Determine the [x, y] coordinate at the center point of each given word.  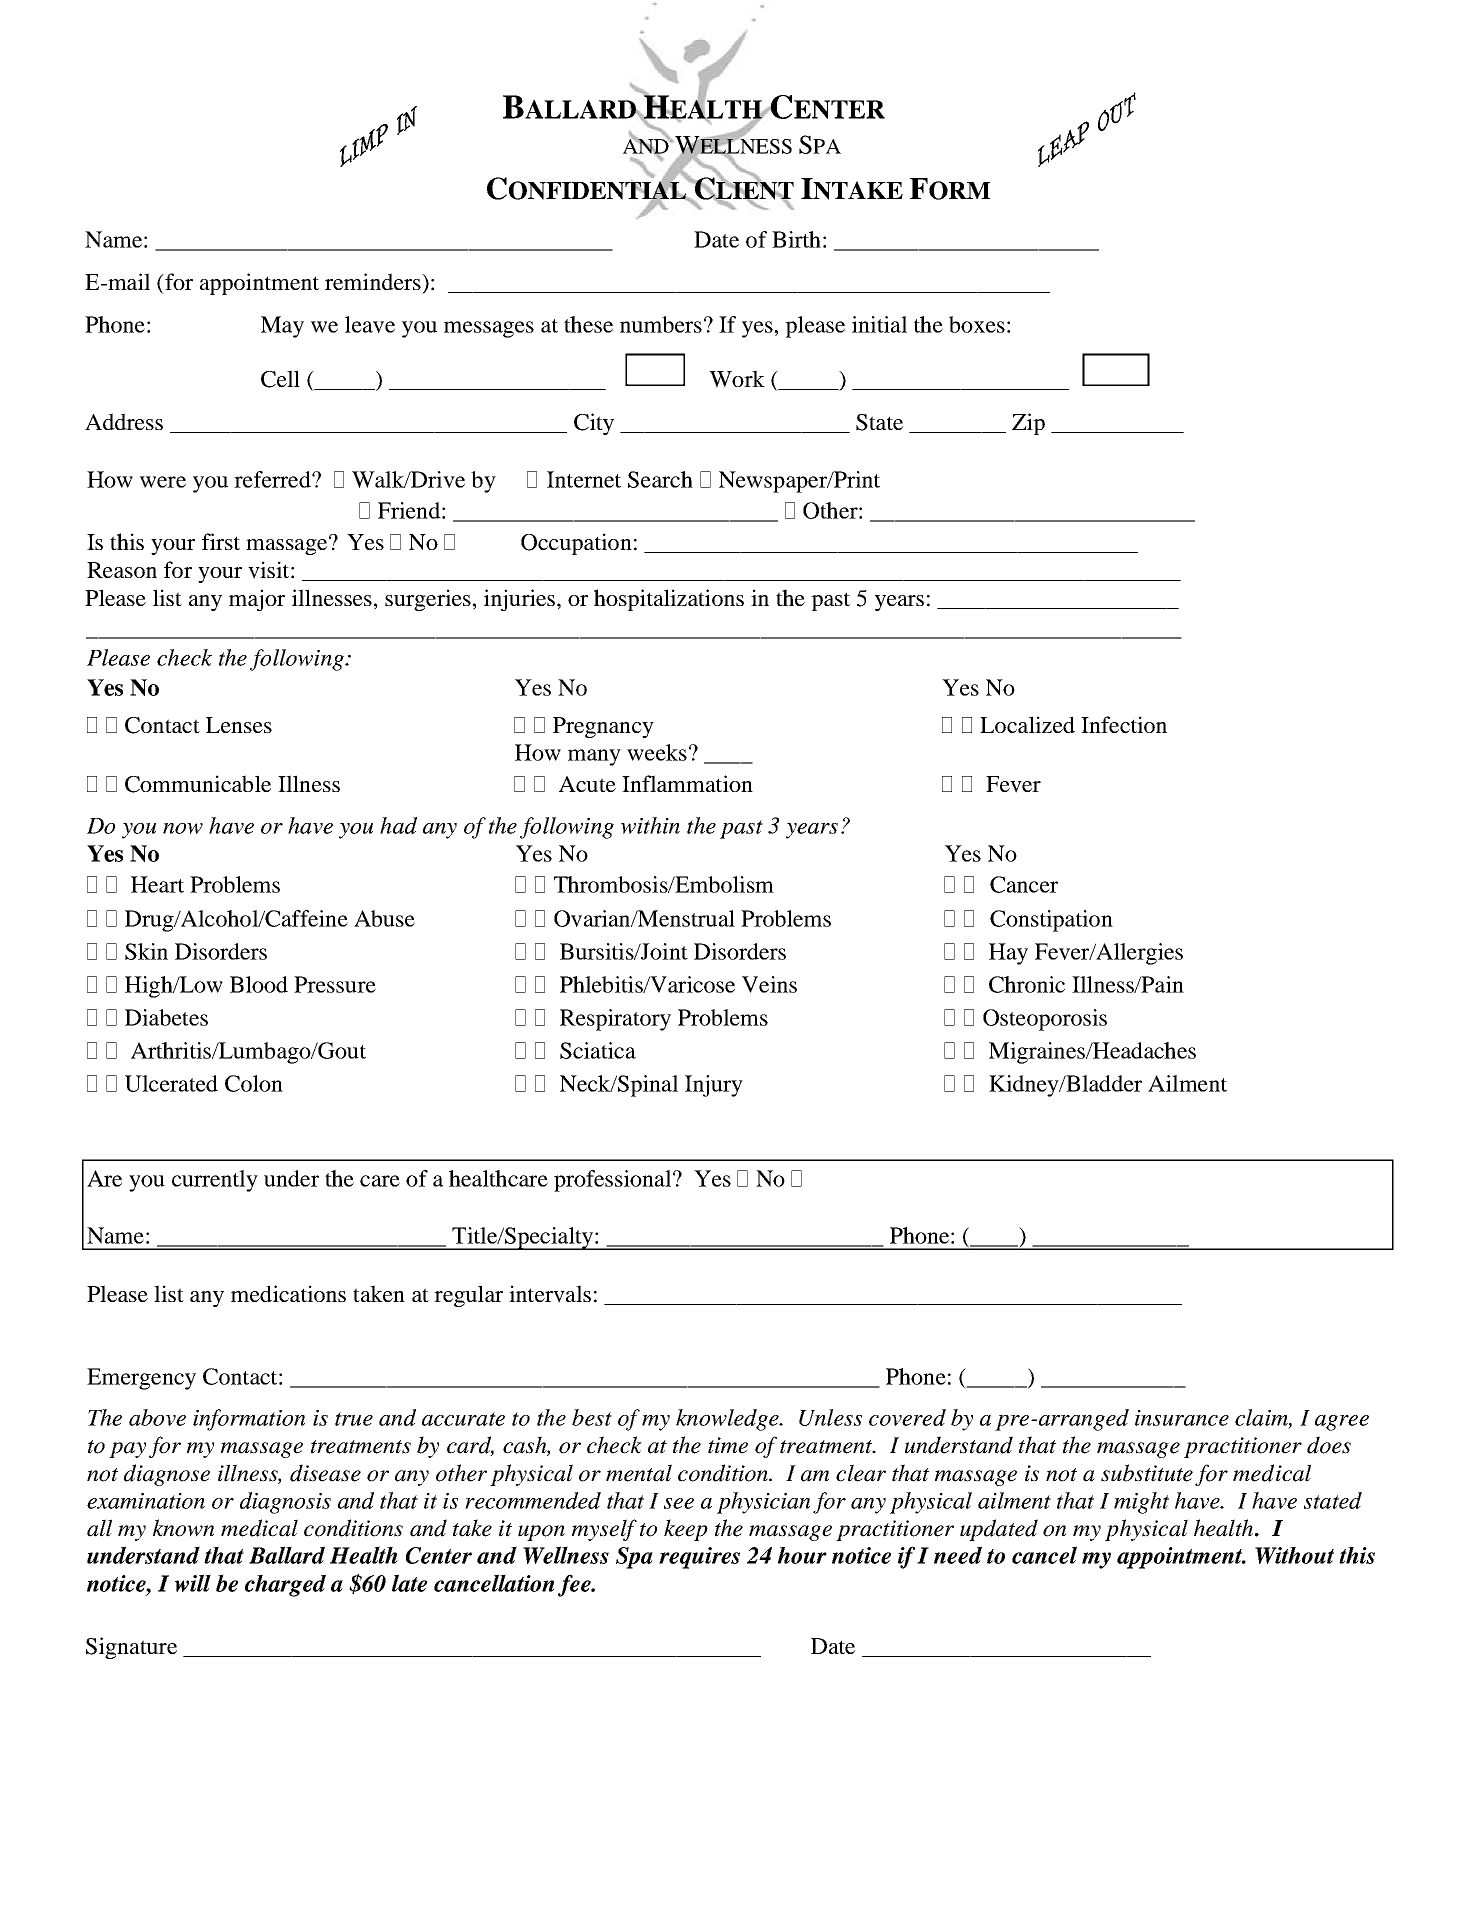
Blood [259, 984]
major [257, 600]
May [282, 327]
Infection [1124, 724]
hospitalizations [669, 600]
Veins [769, 984]
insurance [1182, 1418]
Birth [796, 239]
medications [288, 1293]
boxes [977, 324]
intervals [550, 1294]
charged [285, 1585]
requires [699, 1558]
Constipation [1051, 921]
